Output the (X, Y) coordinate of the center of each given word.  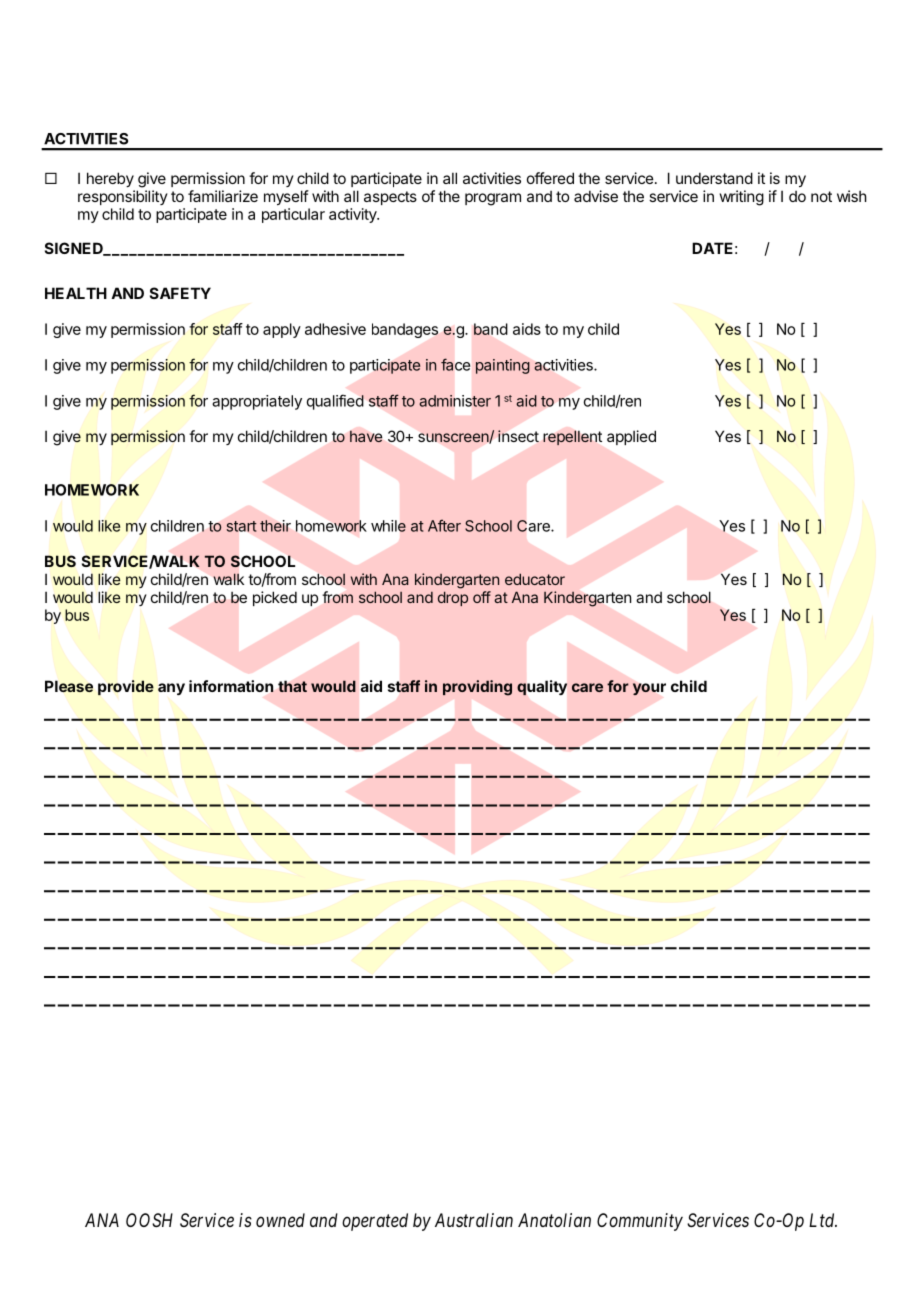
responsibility (123, 197)
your (649, 689)
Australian (474, 1220)
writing (742, 198)
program (493, 199)
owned (280, 1220)
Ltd (823, 1220)
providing (477, 688)
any (171, 689)
